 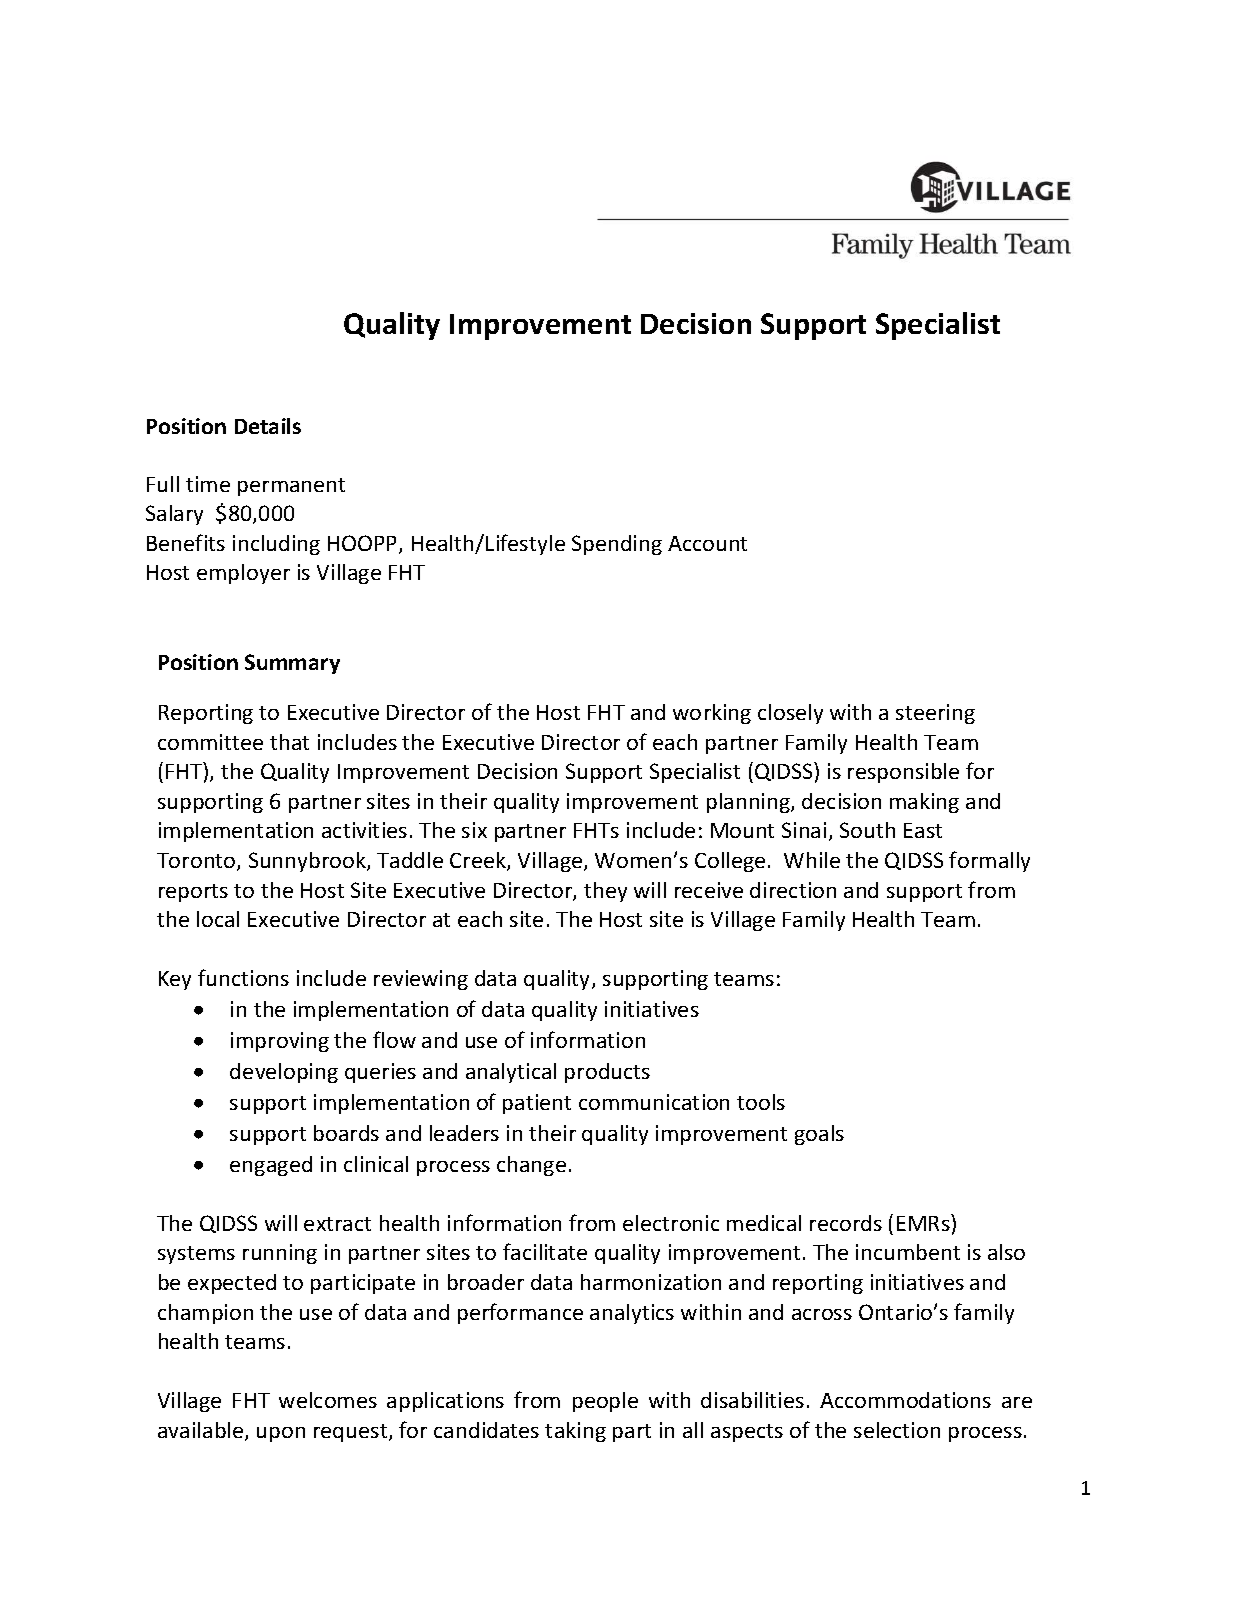 What do you see at coordinates (989, 861) in the document?
I see `formally` at bounding box center [989, 861].
